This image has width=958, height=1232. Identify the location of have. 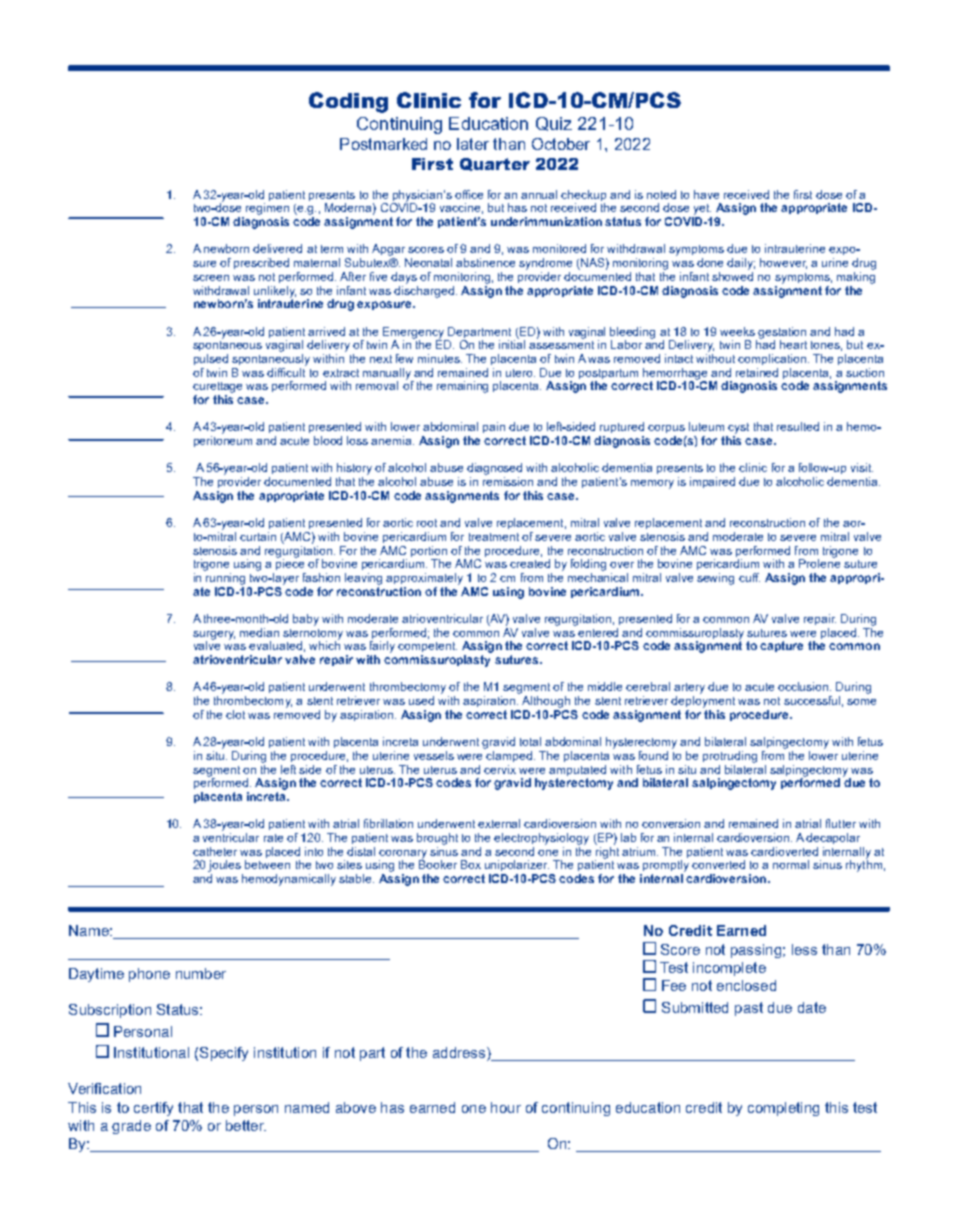
(706, 194).
